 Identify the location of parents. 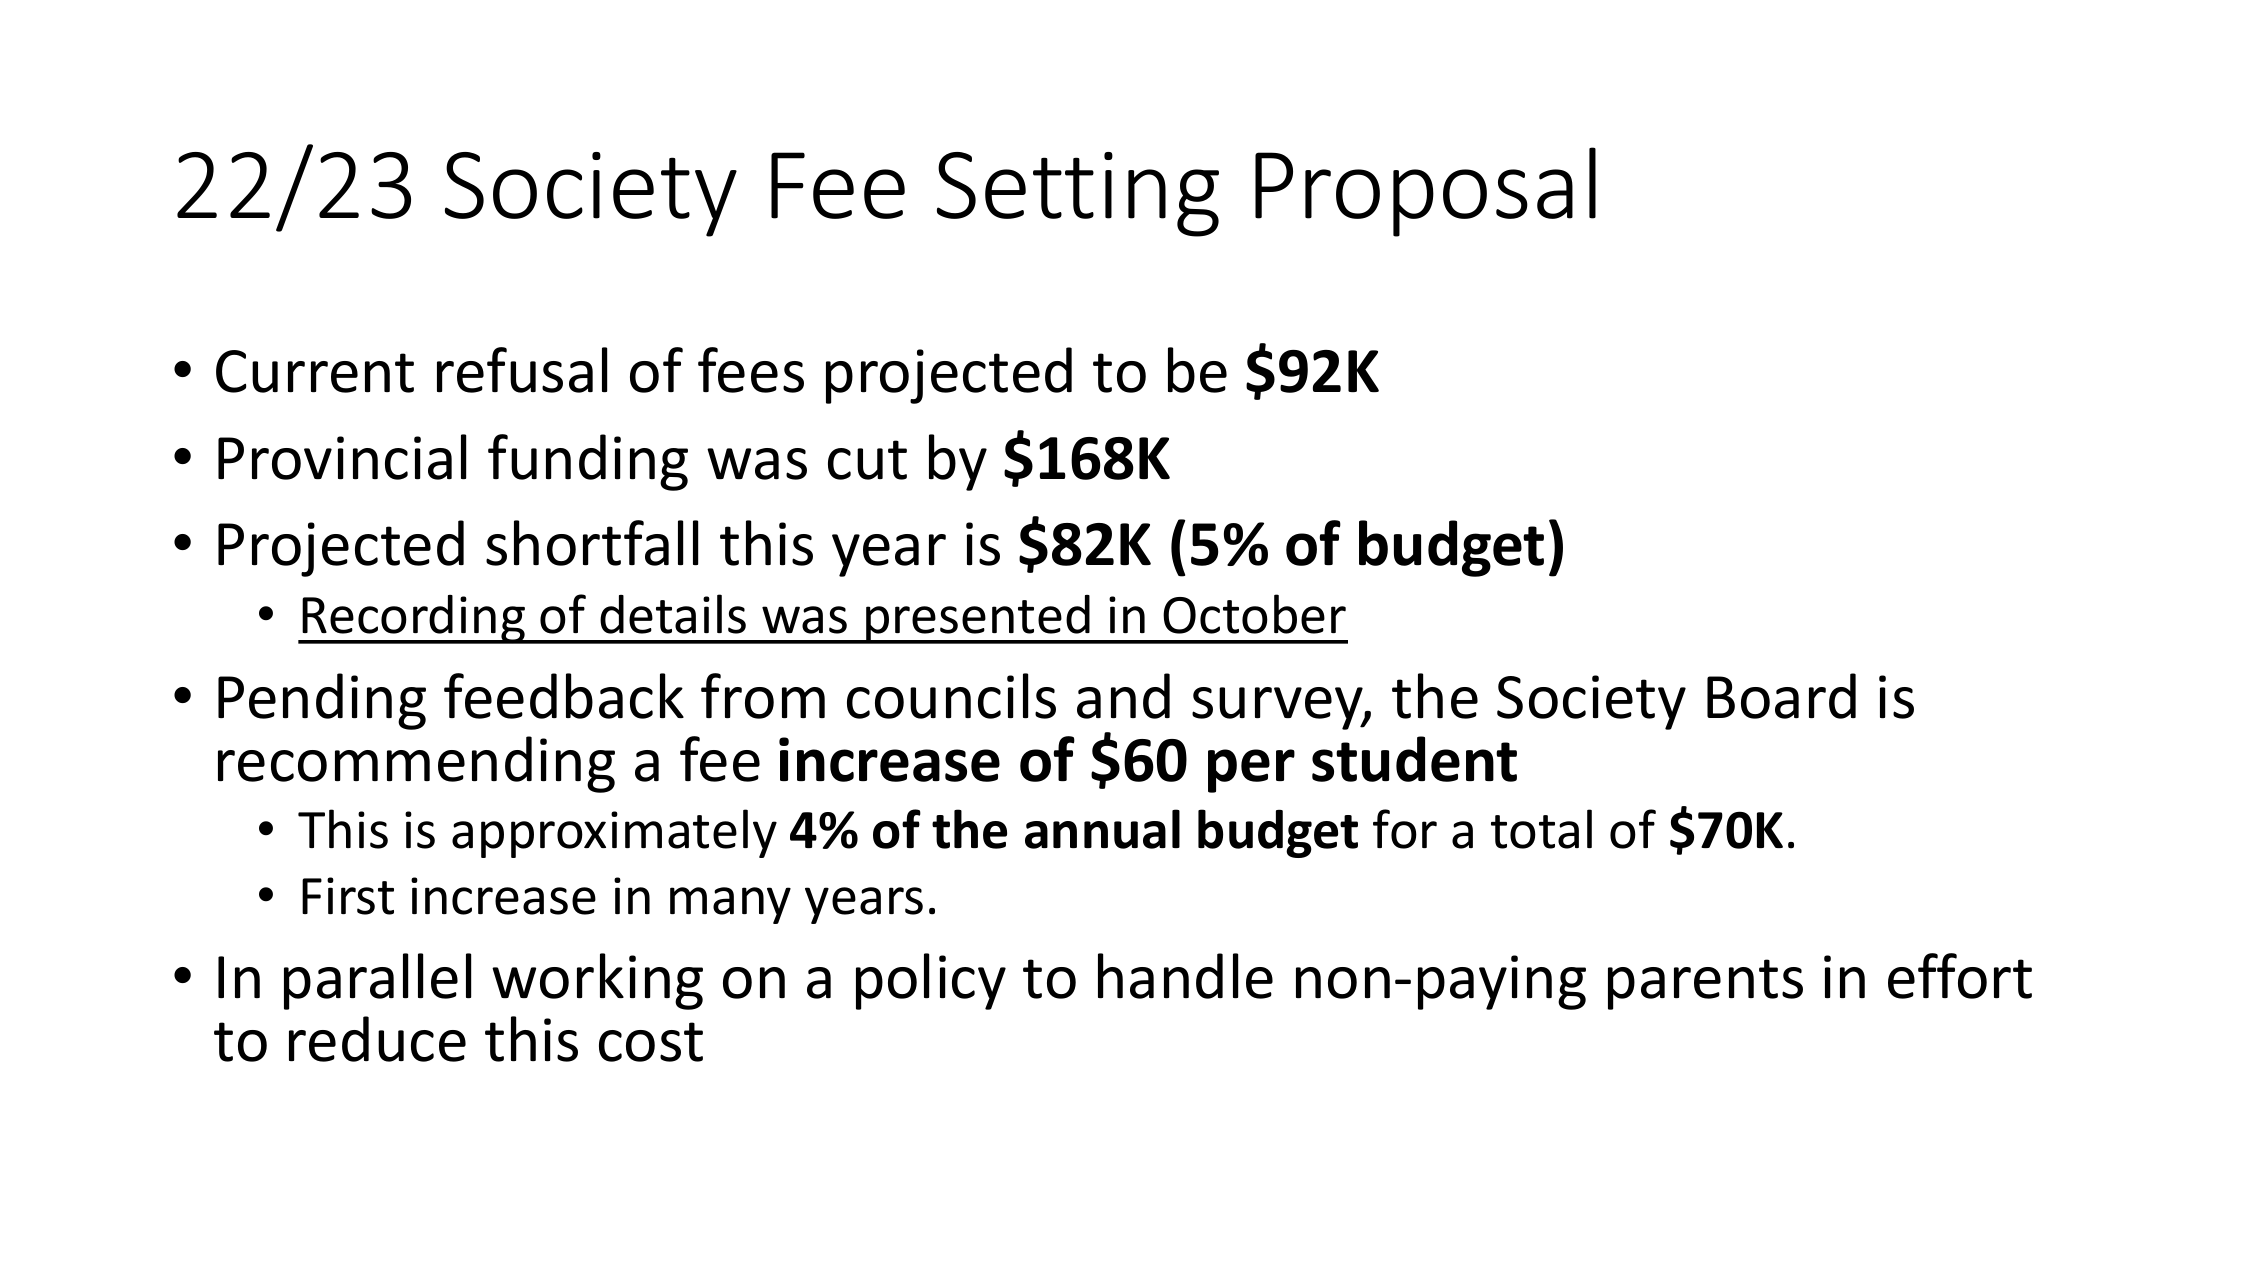
(1705, 984).
